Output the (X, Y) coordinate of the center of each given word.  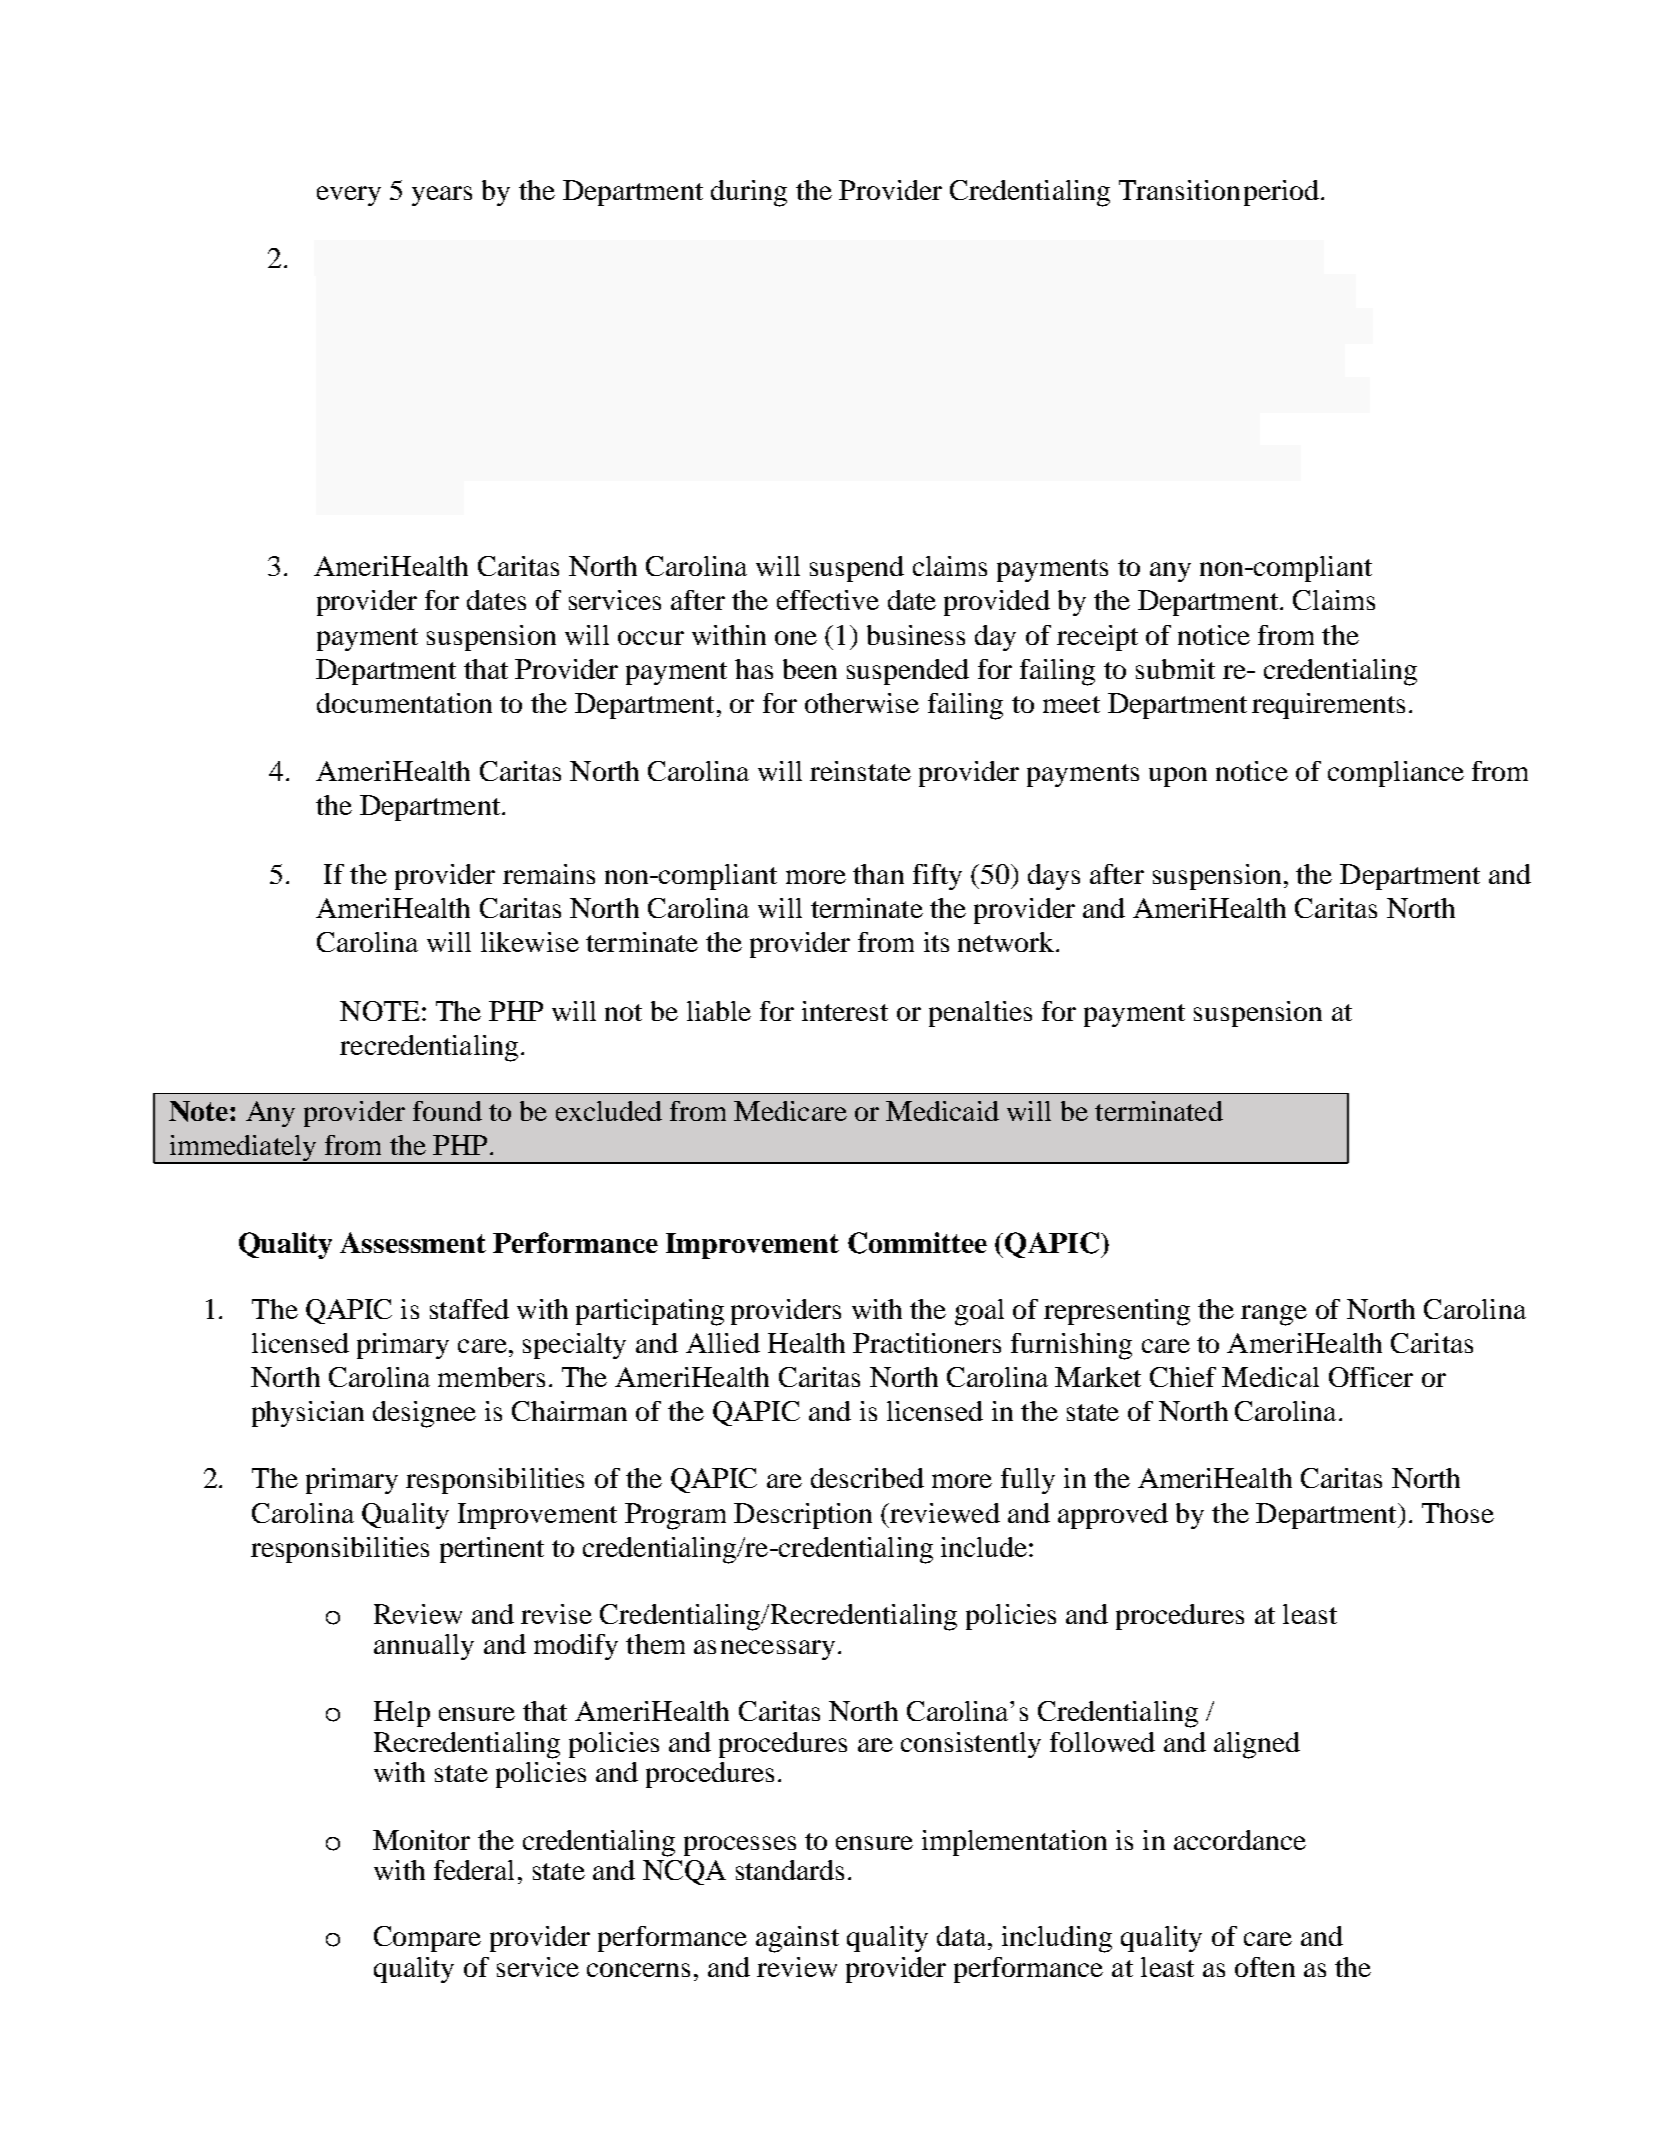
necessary (778, 1650)
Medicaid (942, 1111)
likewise (530, 942)
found (447, 1111)
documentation (404, 703)
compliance (1396, 774)
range (1274, 1315)
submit (1175, 669)
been (810, 669)
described (867, 1478)
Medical (1270, 1377)
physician (308, 1414)
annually (424, 1647)
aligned (1257, 1745)
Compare (427, 1939)
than (878, 874)
